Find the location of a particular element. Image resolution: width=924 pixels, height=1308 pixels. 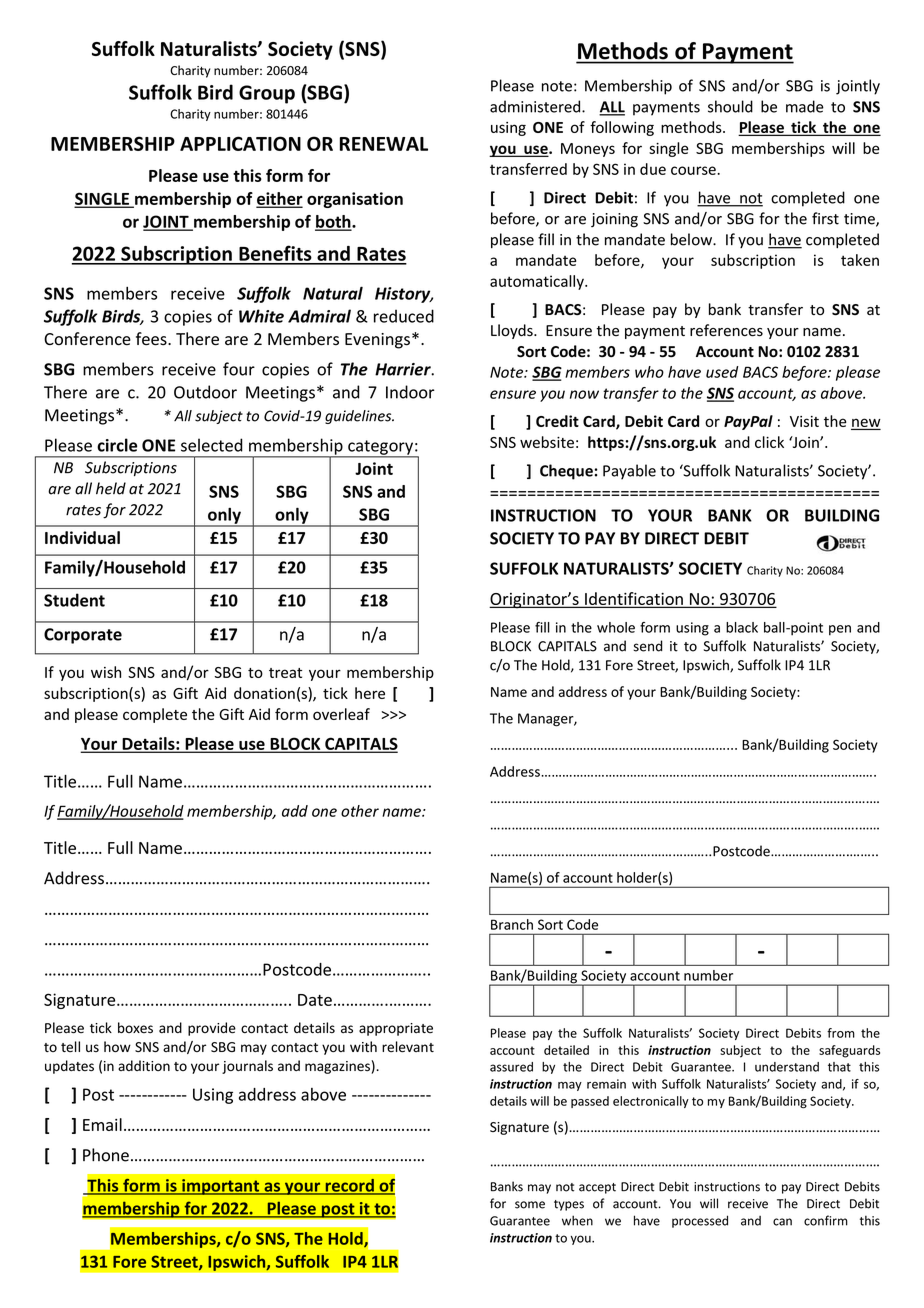

should is located at coordinates (730, 106).
